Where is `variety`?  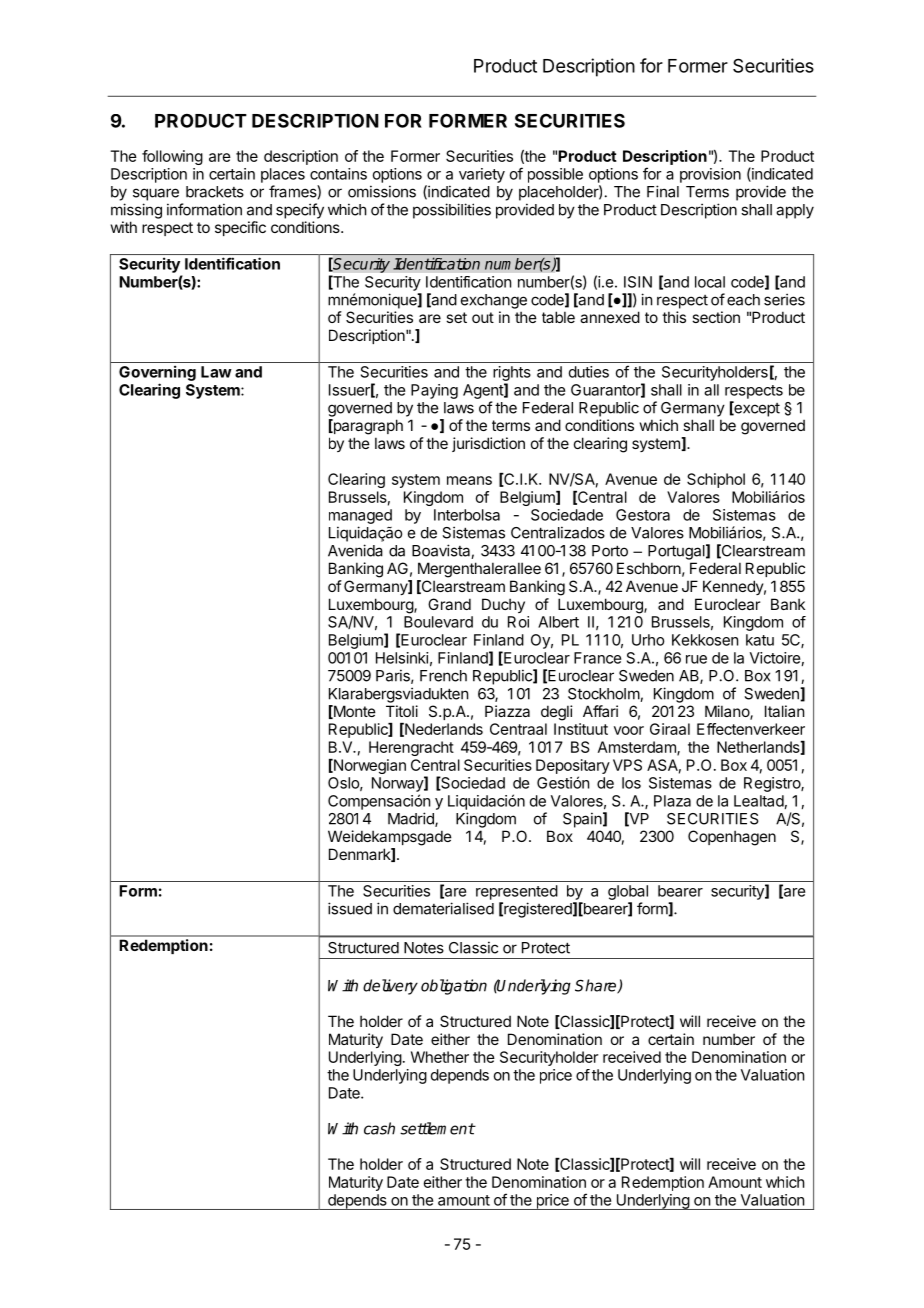 variety is located at coordinates (482, 175).
